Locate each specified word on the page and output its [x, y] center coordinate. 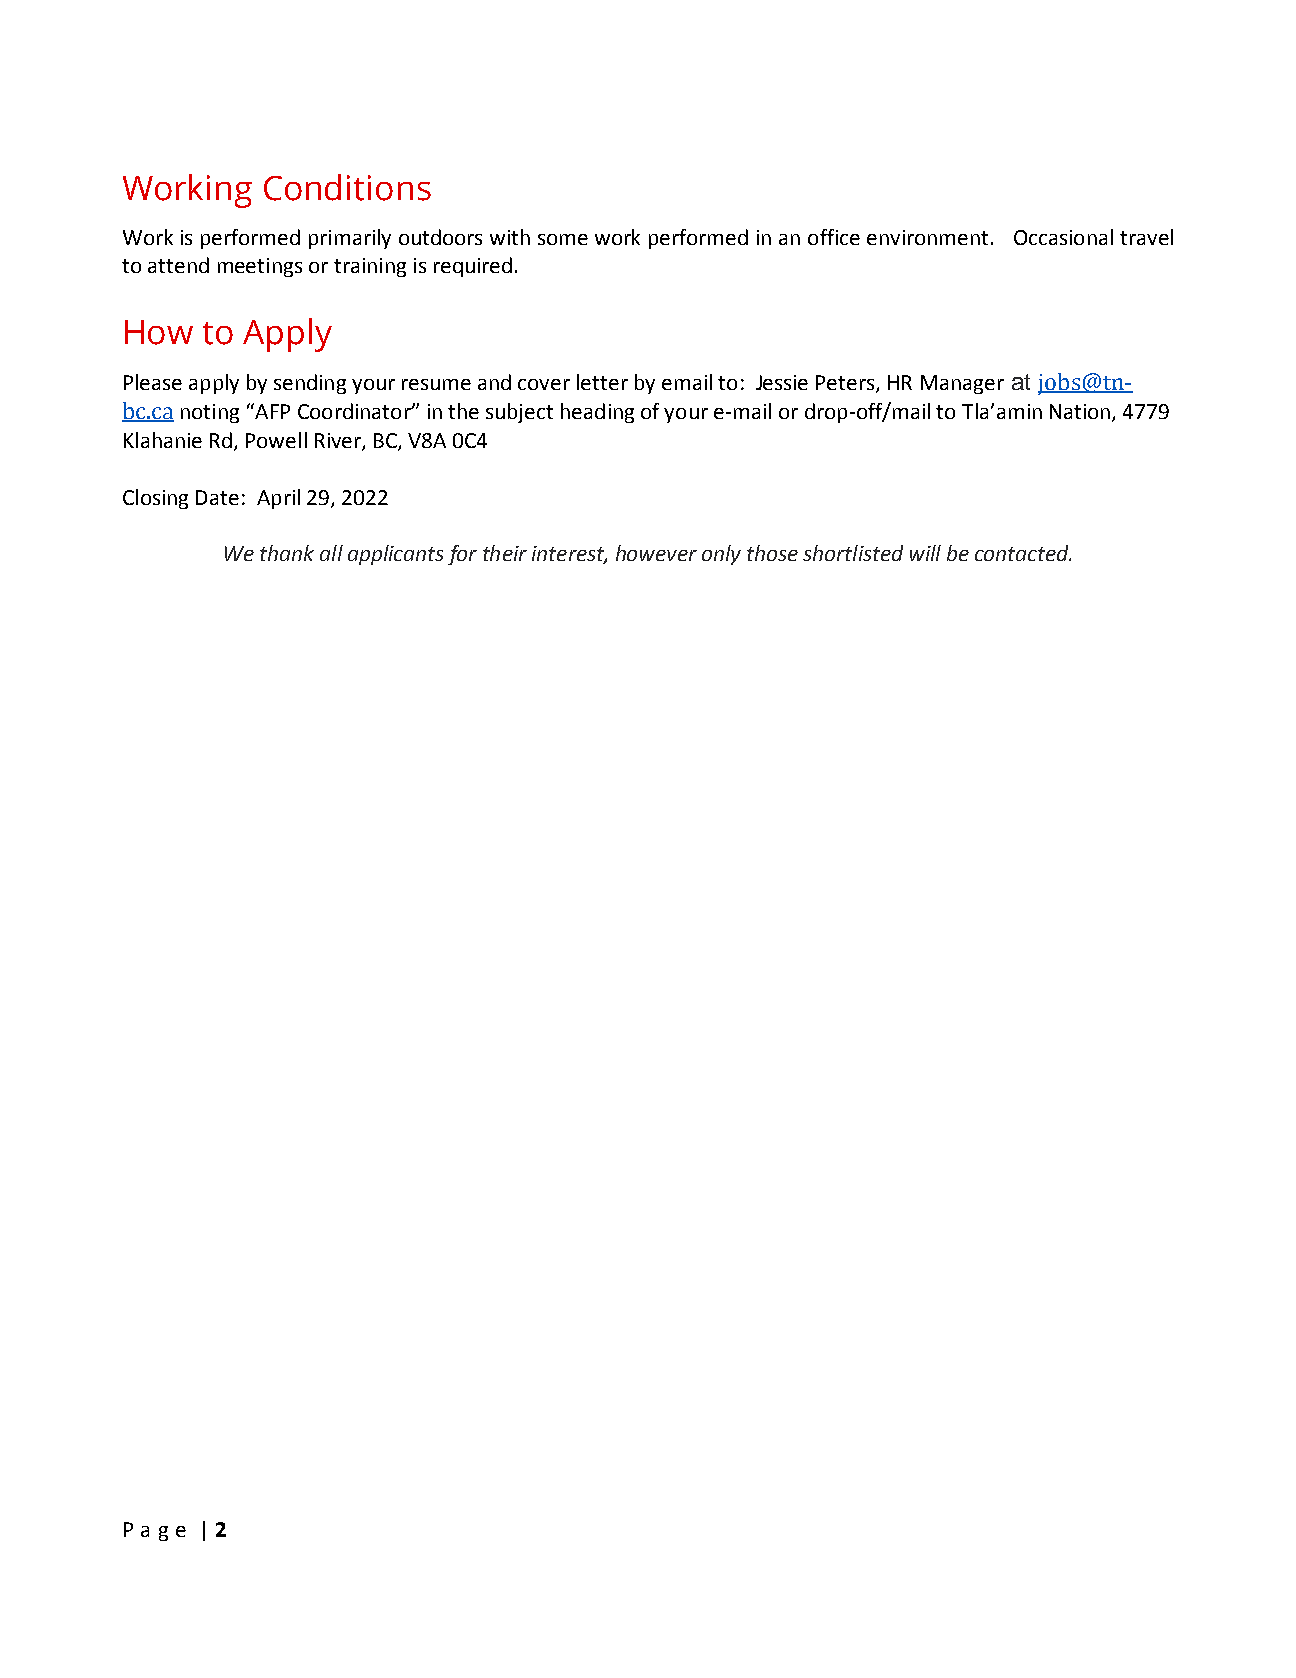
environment [927, 237]
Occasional [1063, 237]
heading [597, 413]
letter [602, 382]
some [563, 239]
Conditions [347, 187]
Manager [962, 384]
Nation [1081, 413]
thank [287, 553]
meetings [260, 267]
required [473, 267]
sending [310, 384]
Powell [276, 440]
